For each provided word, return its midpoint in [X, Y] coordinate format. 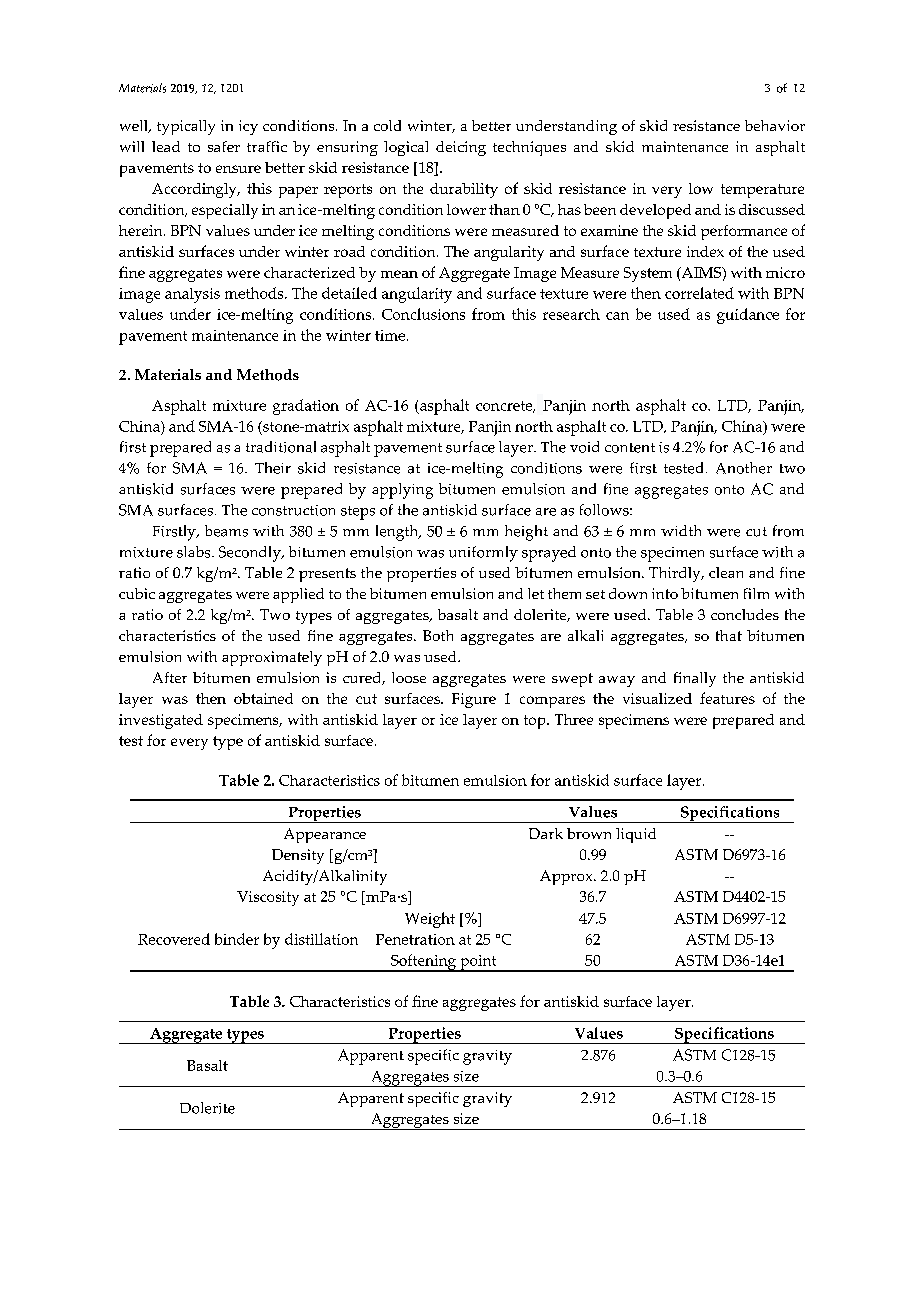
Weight [430, 920]
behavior [775, 125]
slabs [195, 552]
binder [237, 939]
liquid [636, 835]
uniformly [483, 554]
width [681, 530]
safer [224, 146]
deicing [461, 148]
